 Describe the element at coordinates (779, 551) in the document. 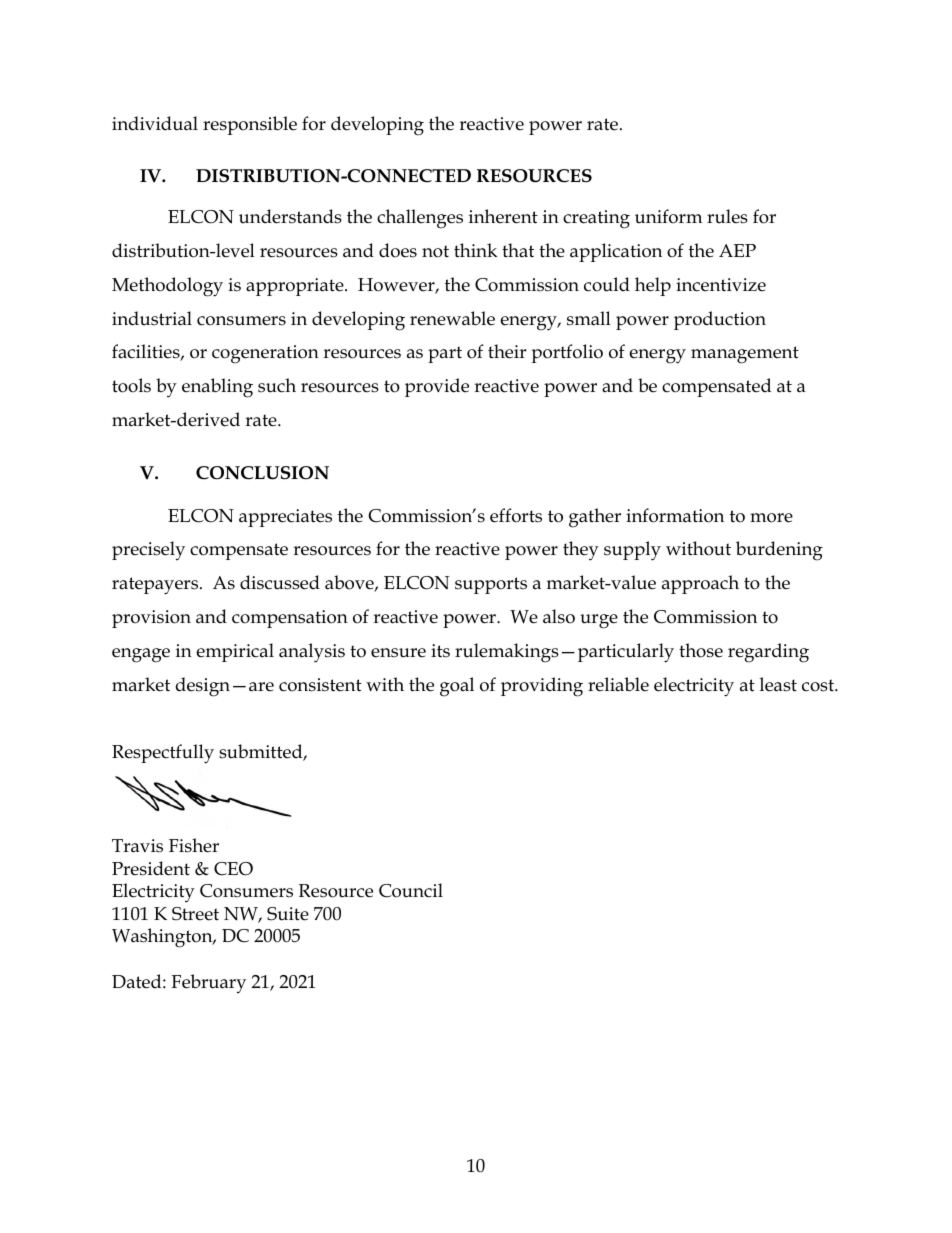

I see `burdening` at that location.
